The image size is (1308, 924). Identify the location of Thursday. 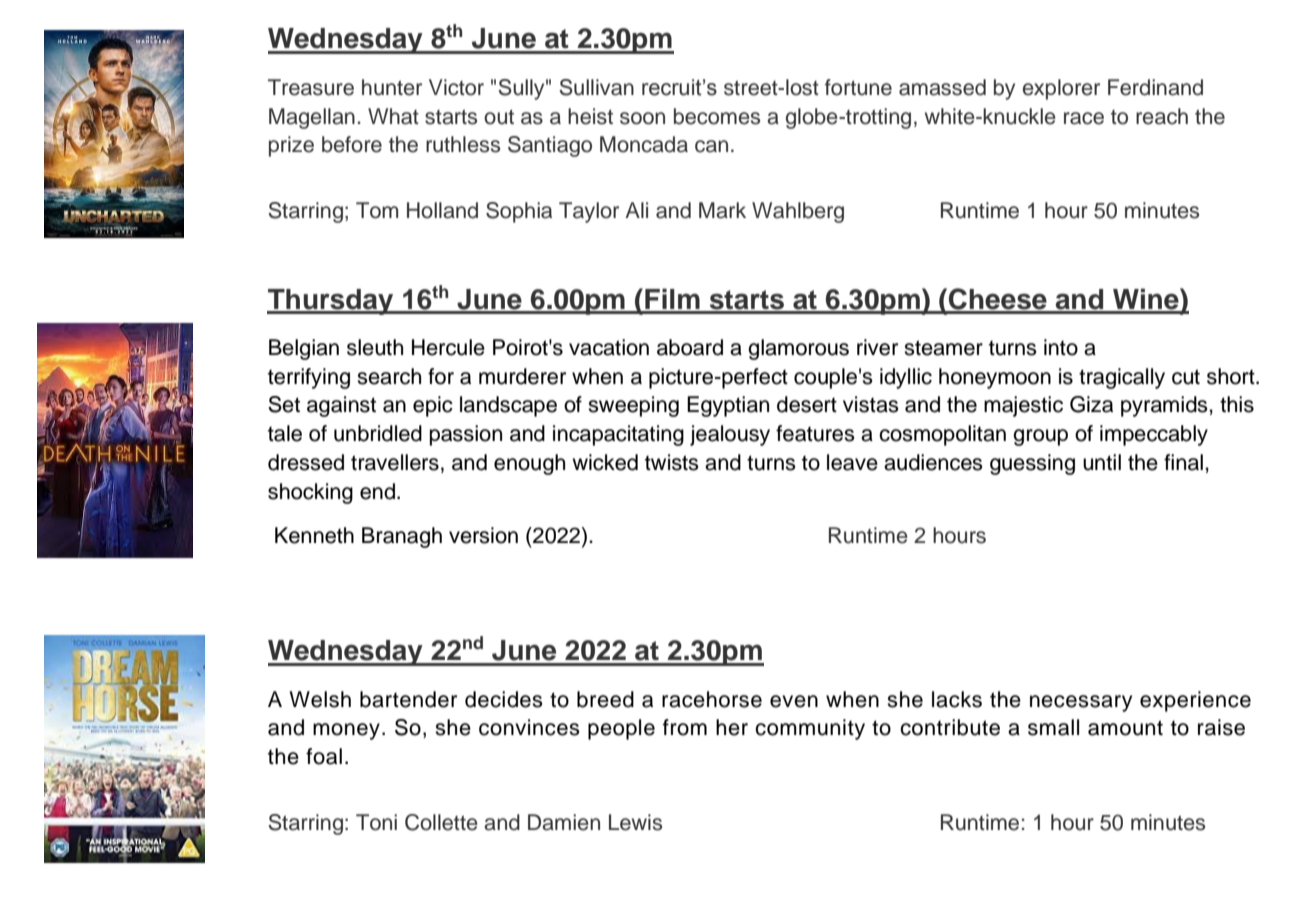
(331, 302).
